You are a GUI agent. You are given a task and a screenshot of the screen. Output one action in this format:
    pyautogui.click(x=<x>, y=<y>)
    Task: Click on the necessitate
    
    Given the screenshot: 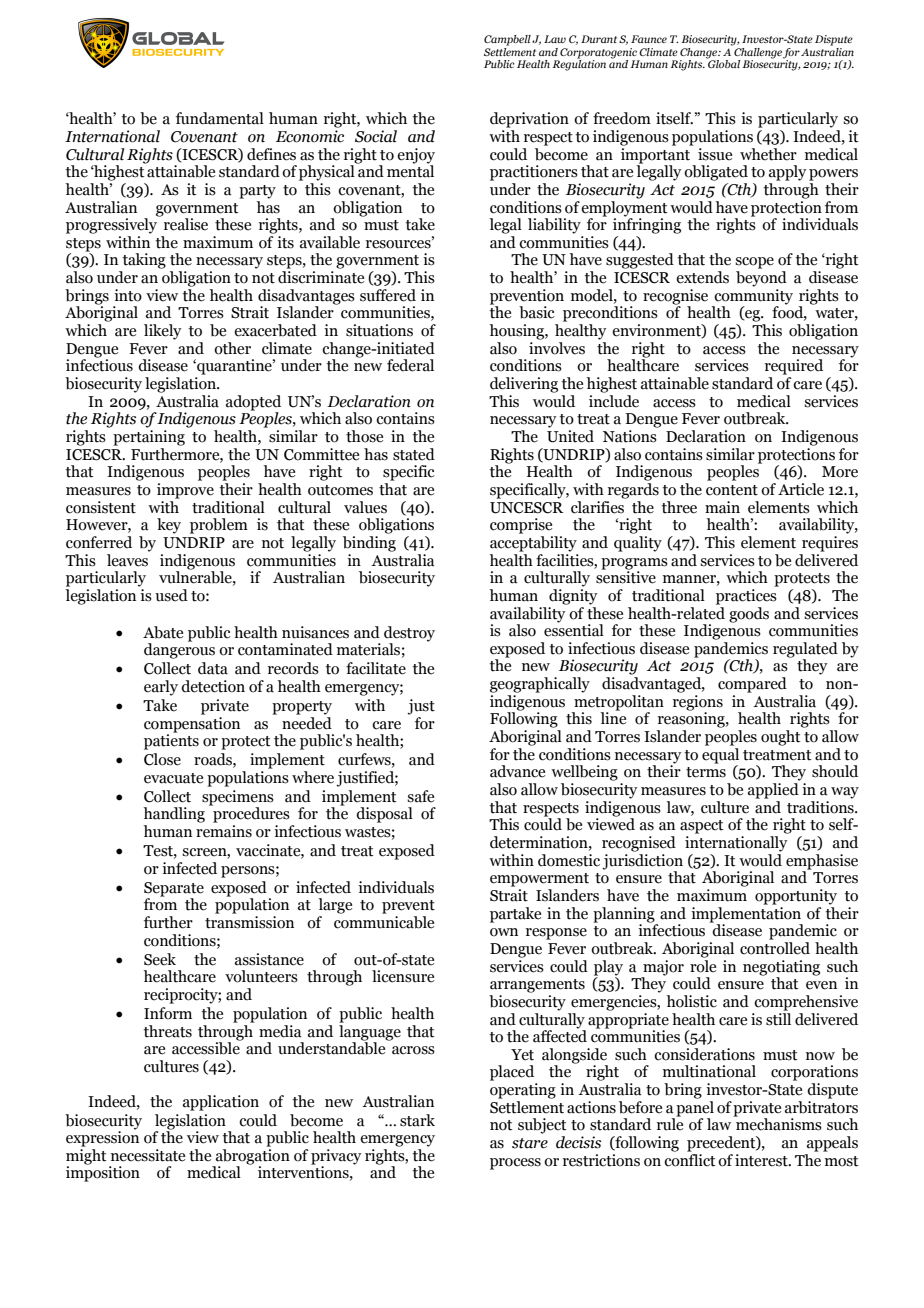 What is the action you would take?
    pyautogui.click(x=148, y=1155)
